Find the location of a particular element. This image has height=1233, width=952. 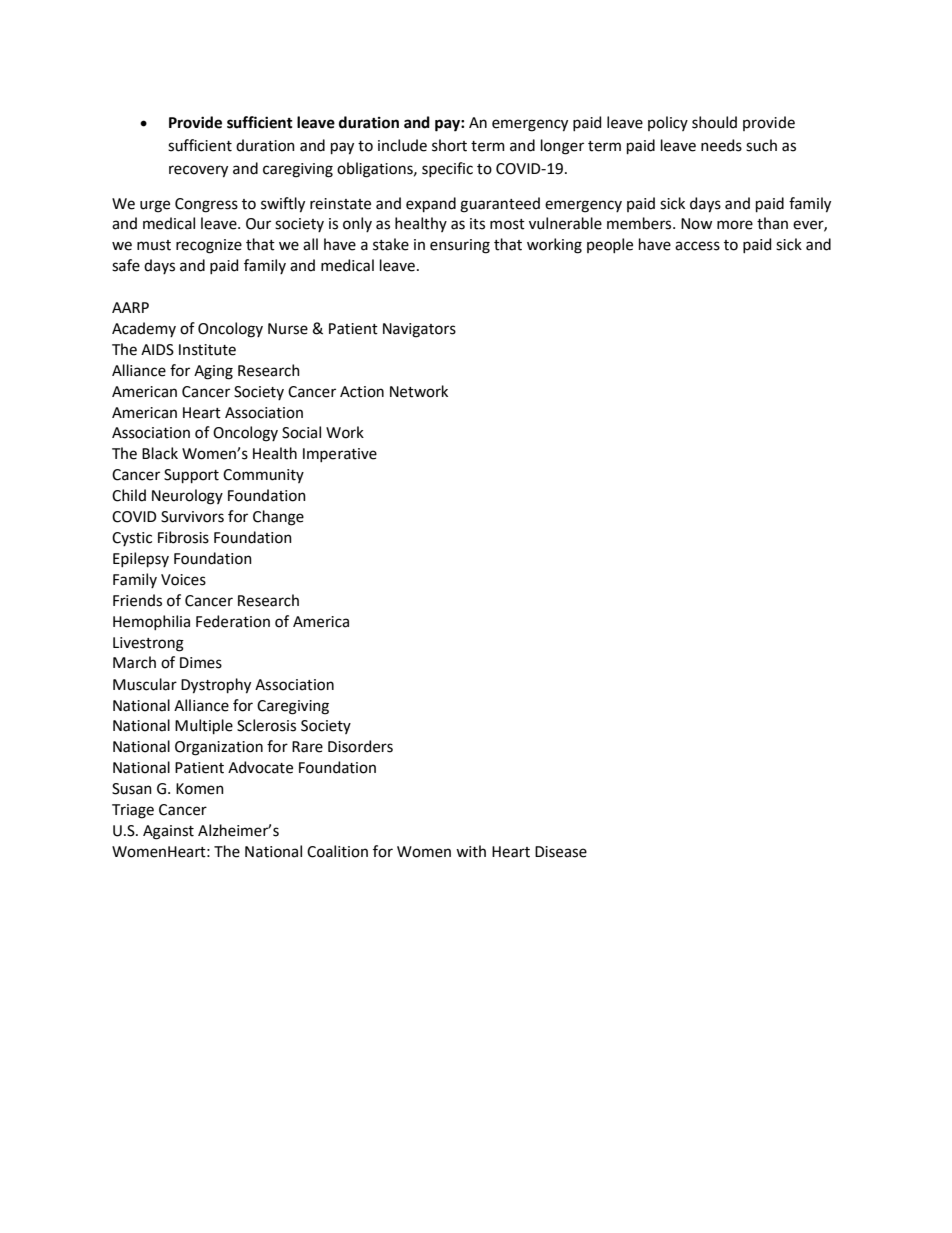

Navigators is located at coordinates (419, 330).
